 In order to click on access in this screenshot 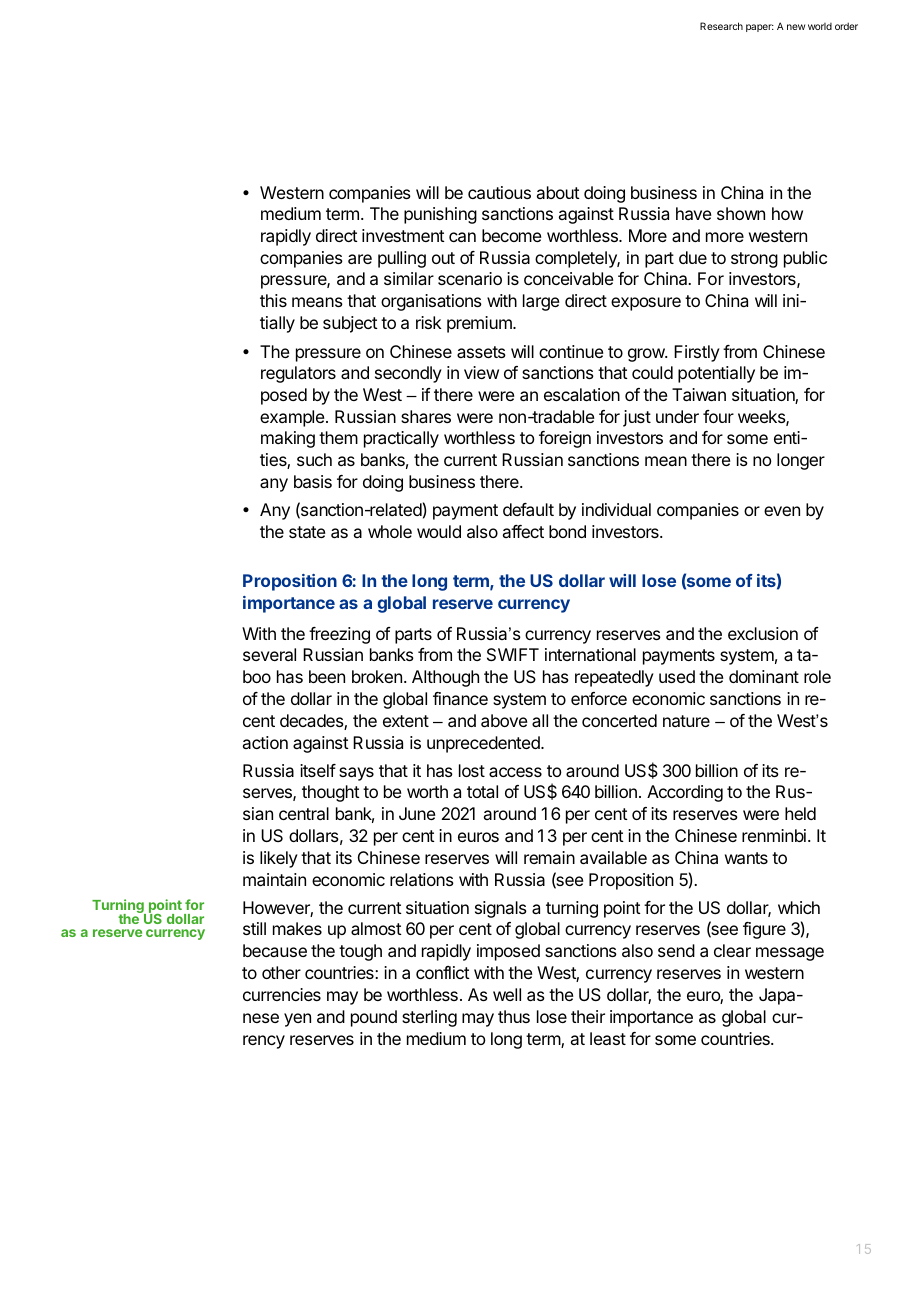, I will do `click(515, 772)`.
